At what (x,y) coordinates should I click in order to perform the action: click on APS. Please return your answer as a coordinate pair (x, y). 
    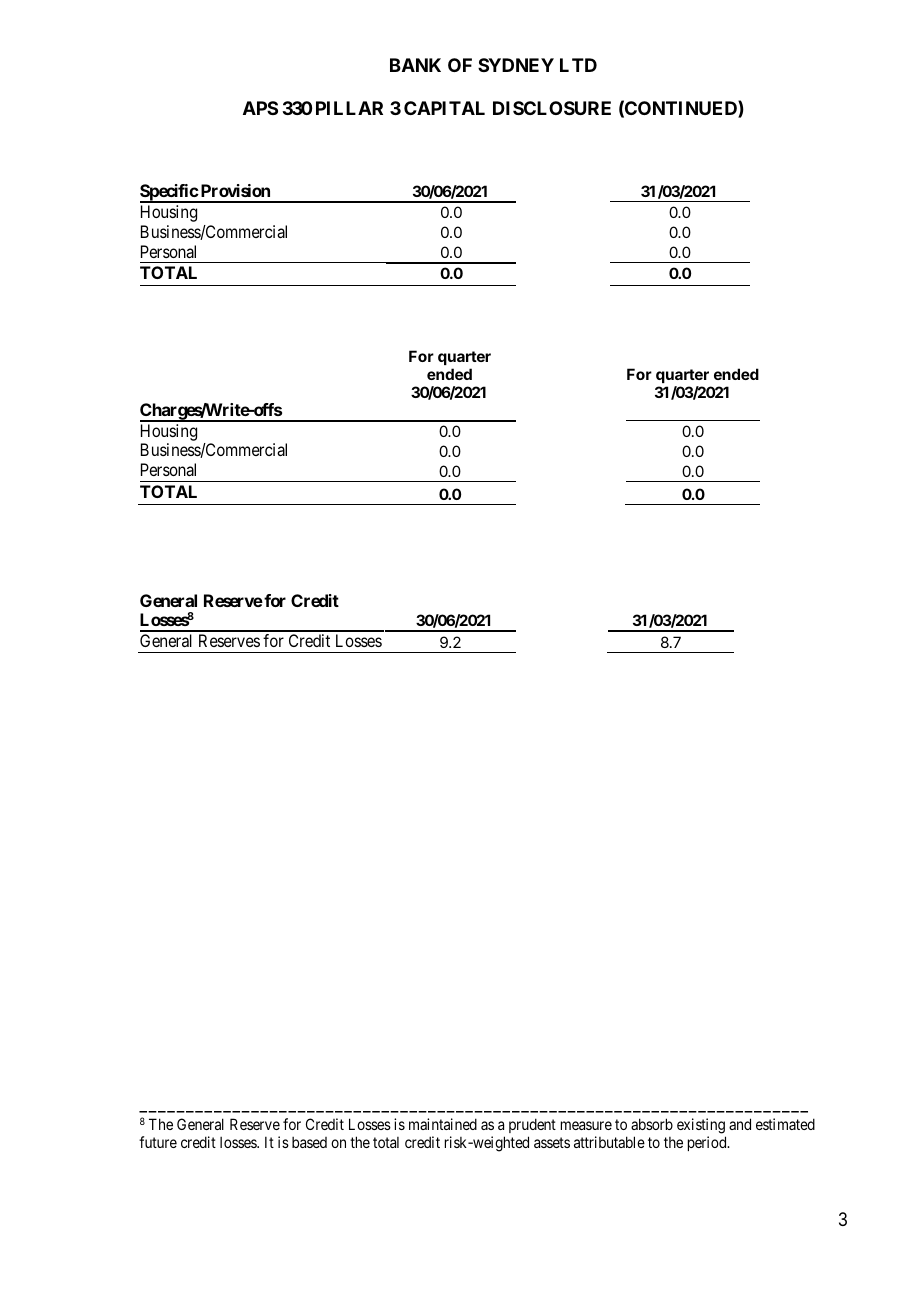
    Looking at the image, I should click on (260, 108).
